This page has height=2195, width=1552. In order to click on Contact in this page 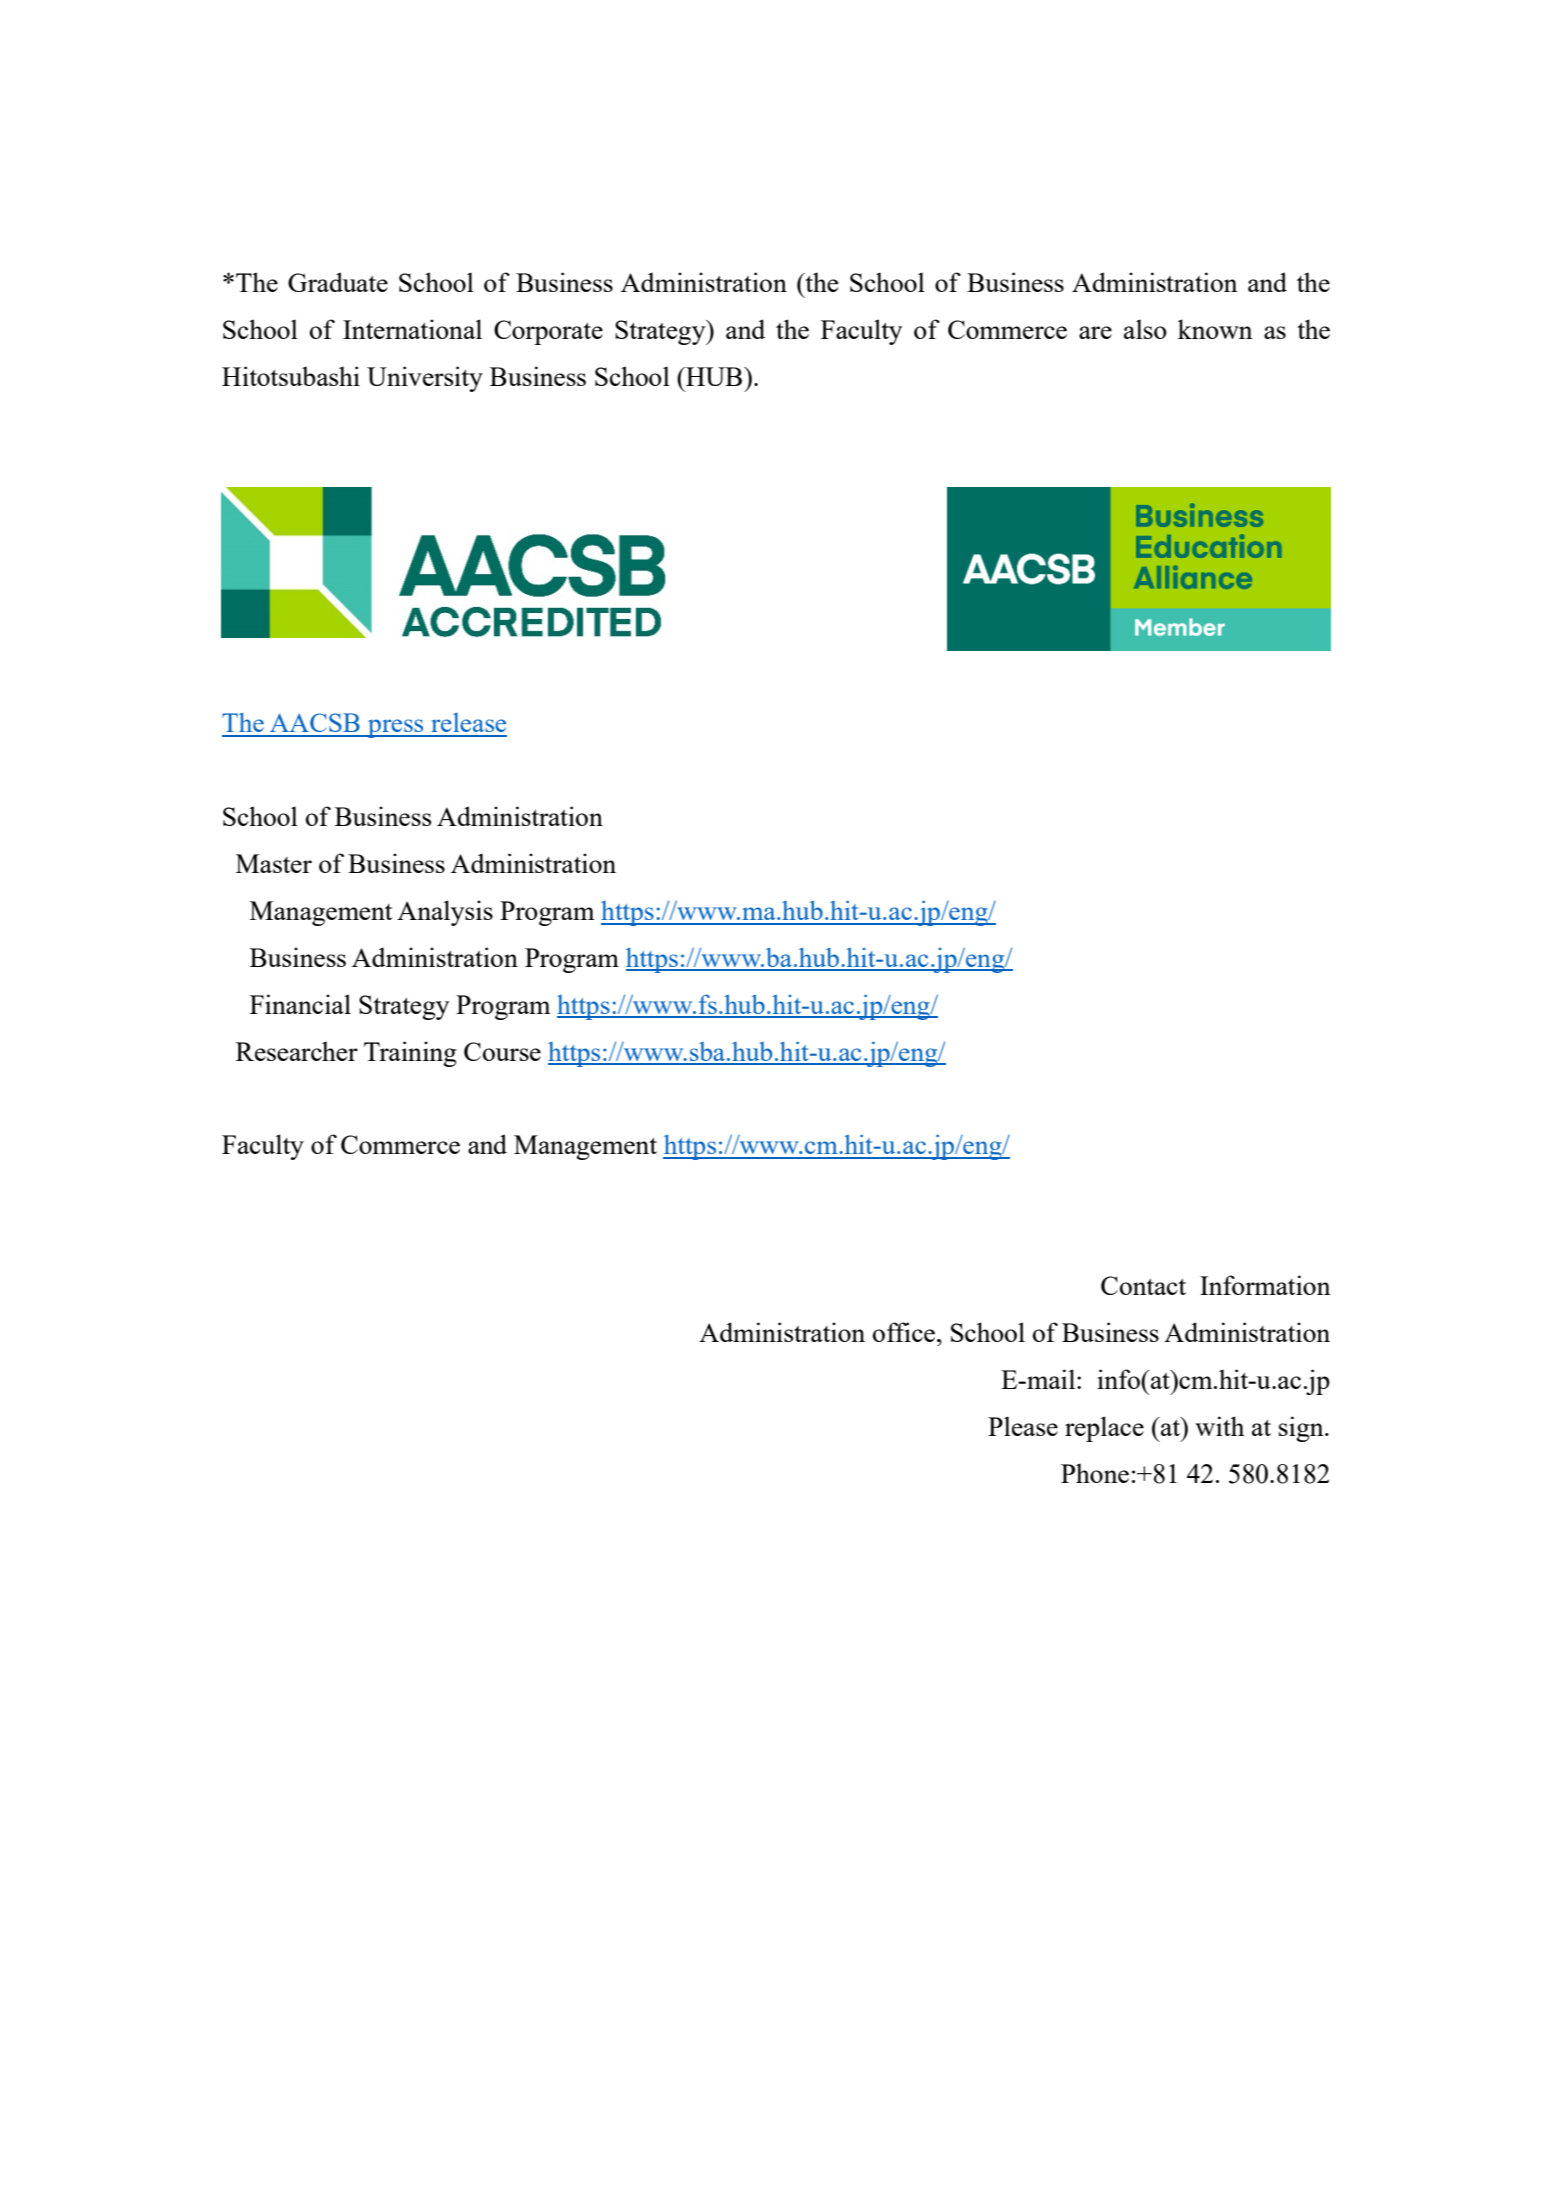, I will do `click(1143, 1285)`.
